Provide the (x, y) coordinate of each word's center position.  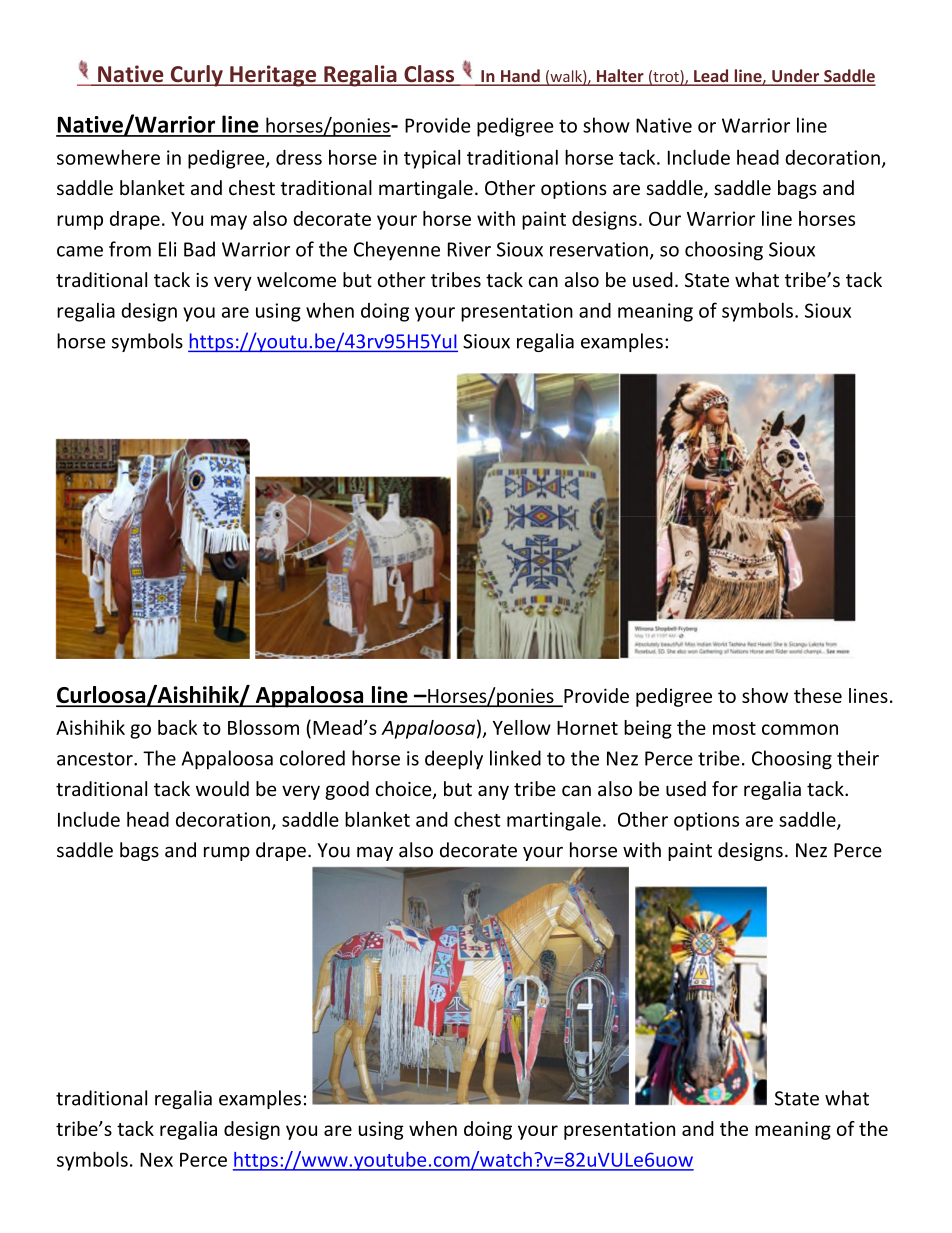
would (222, 788)
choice (405, 790)
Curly (196, 76)
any (493, 792)
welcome (296, 279)
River (469, 249)
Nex (156, 1160)
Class (429, 75)
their (858, 758)
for (725, 788)
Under (796, 77)
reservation (599, 249)
